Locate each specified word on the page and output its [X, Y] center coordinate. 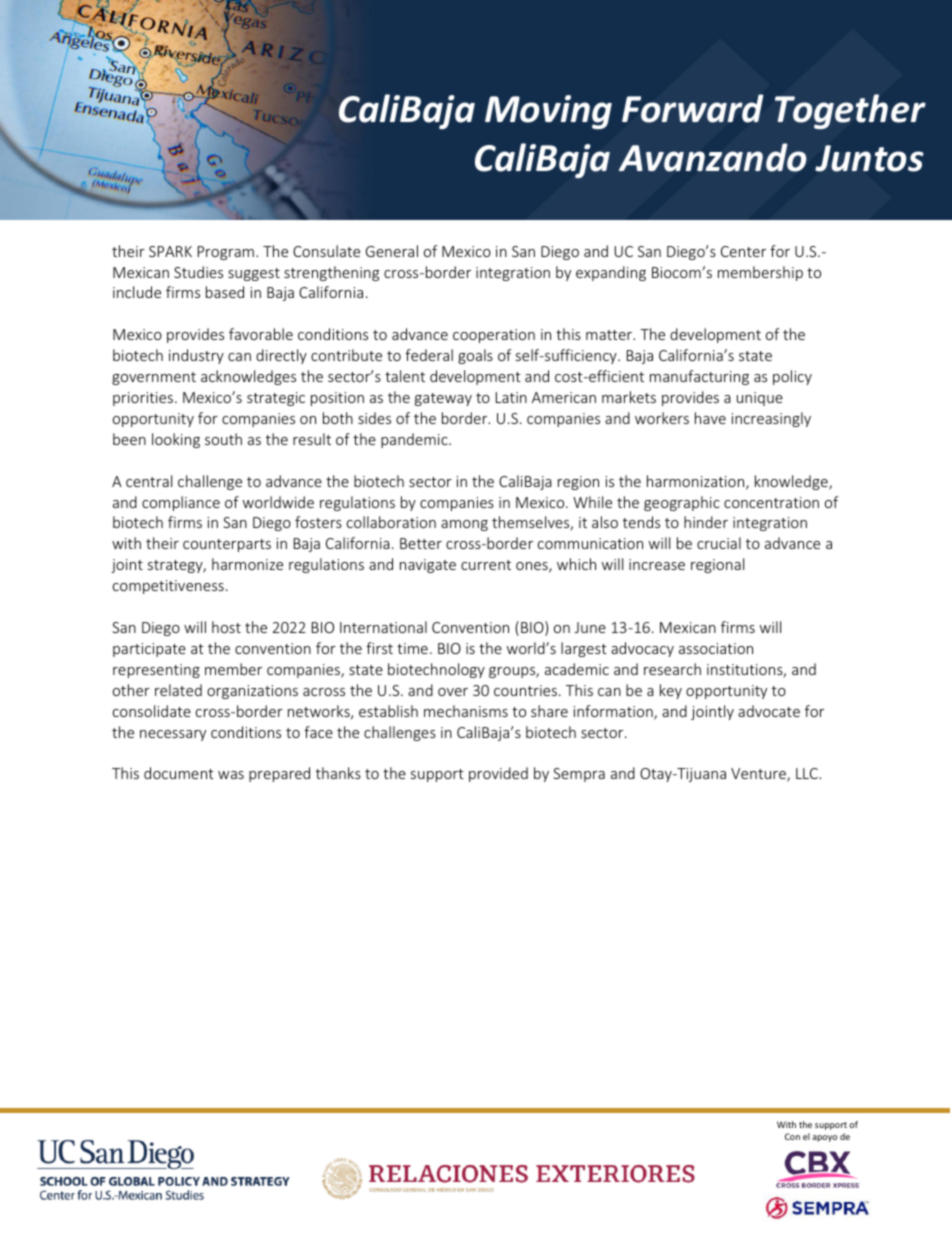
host [226, 627]
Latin [511, 397]
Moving [548, 112]
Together [850, 111]
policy [792, 377]
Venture [759, 775]
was [231, 775]
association [716, 648]
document [179, 773]
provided [498, 774]
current [486, 565]
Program [226, 253]
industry [196, 356]
